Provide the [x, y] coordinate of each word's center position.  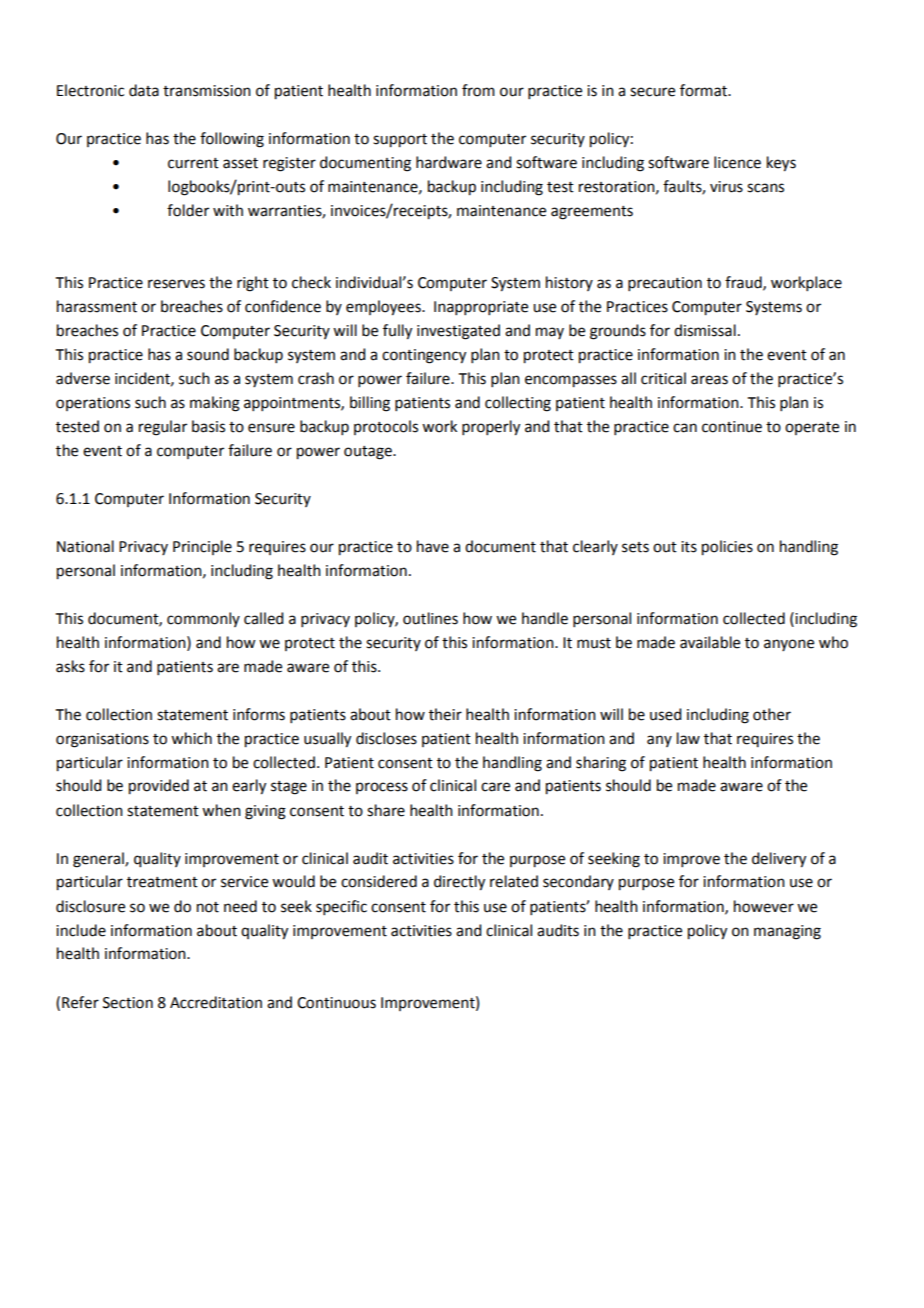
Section [128, 1003]
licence [737, 162]
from [478, 90]
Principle [202, 547]
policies [727, 548]
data [144, 90]
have [433, 546]
